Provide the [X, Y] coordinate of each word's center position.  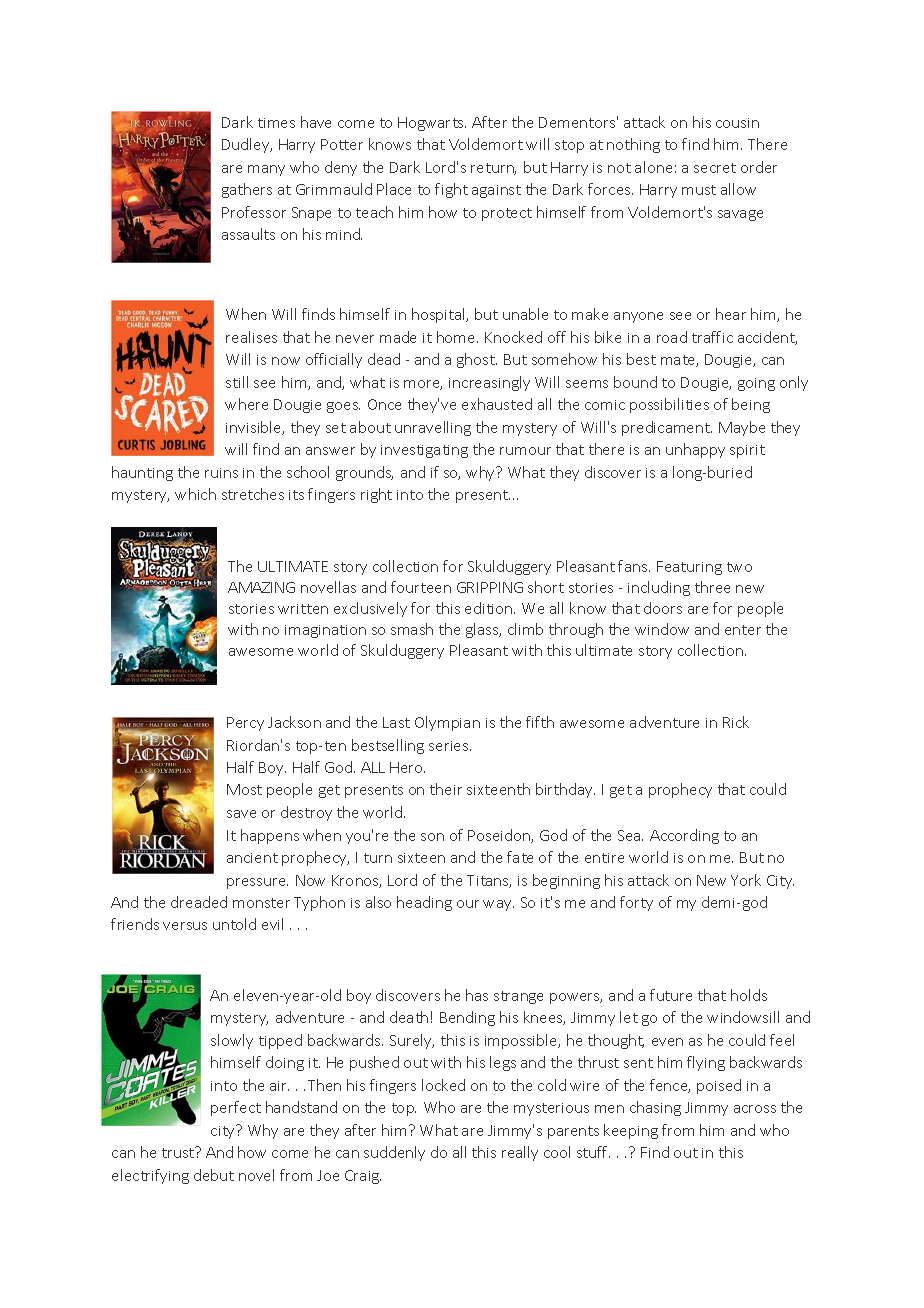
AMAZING [261, 587]
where [246, 404]
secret [715, 168]
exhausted [497, 404]
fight [451, 190]
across [755, 1109]
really [520, 1153]
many [266, 170]
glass [483, 630]
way [498, 905]
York [746, 880]
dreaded [199, 902]
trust [179, 1152]
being [751, 405]
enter [743, 630]
